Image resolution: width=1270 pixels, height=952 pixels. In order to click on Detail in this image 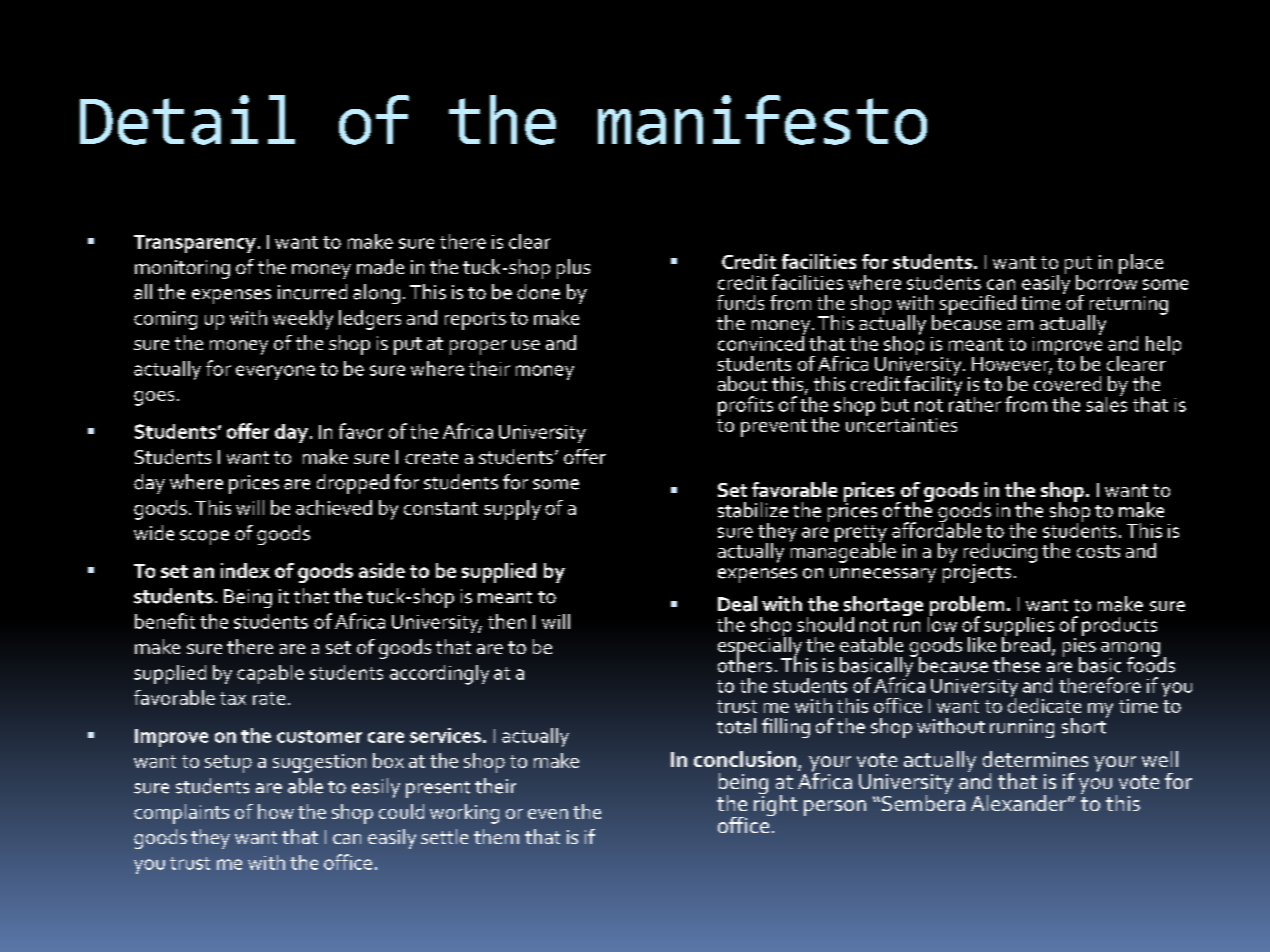, I will do `click(187, 120)`.
